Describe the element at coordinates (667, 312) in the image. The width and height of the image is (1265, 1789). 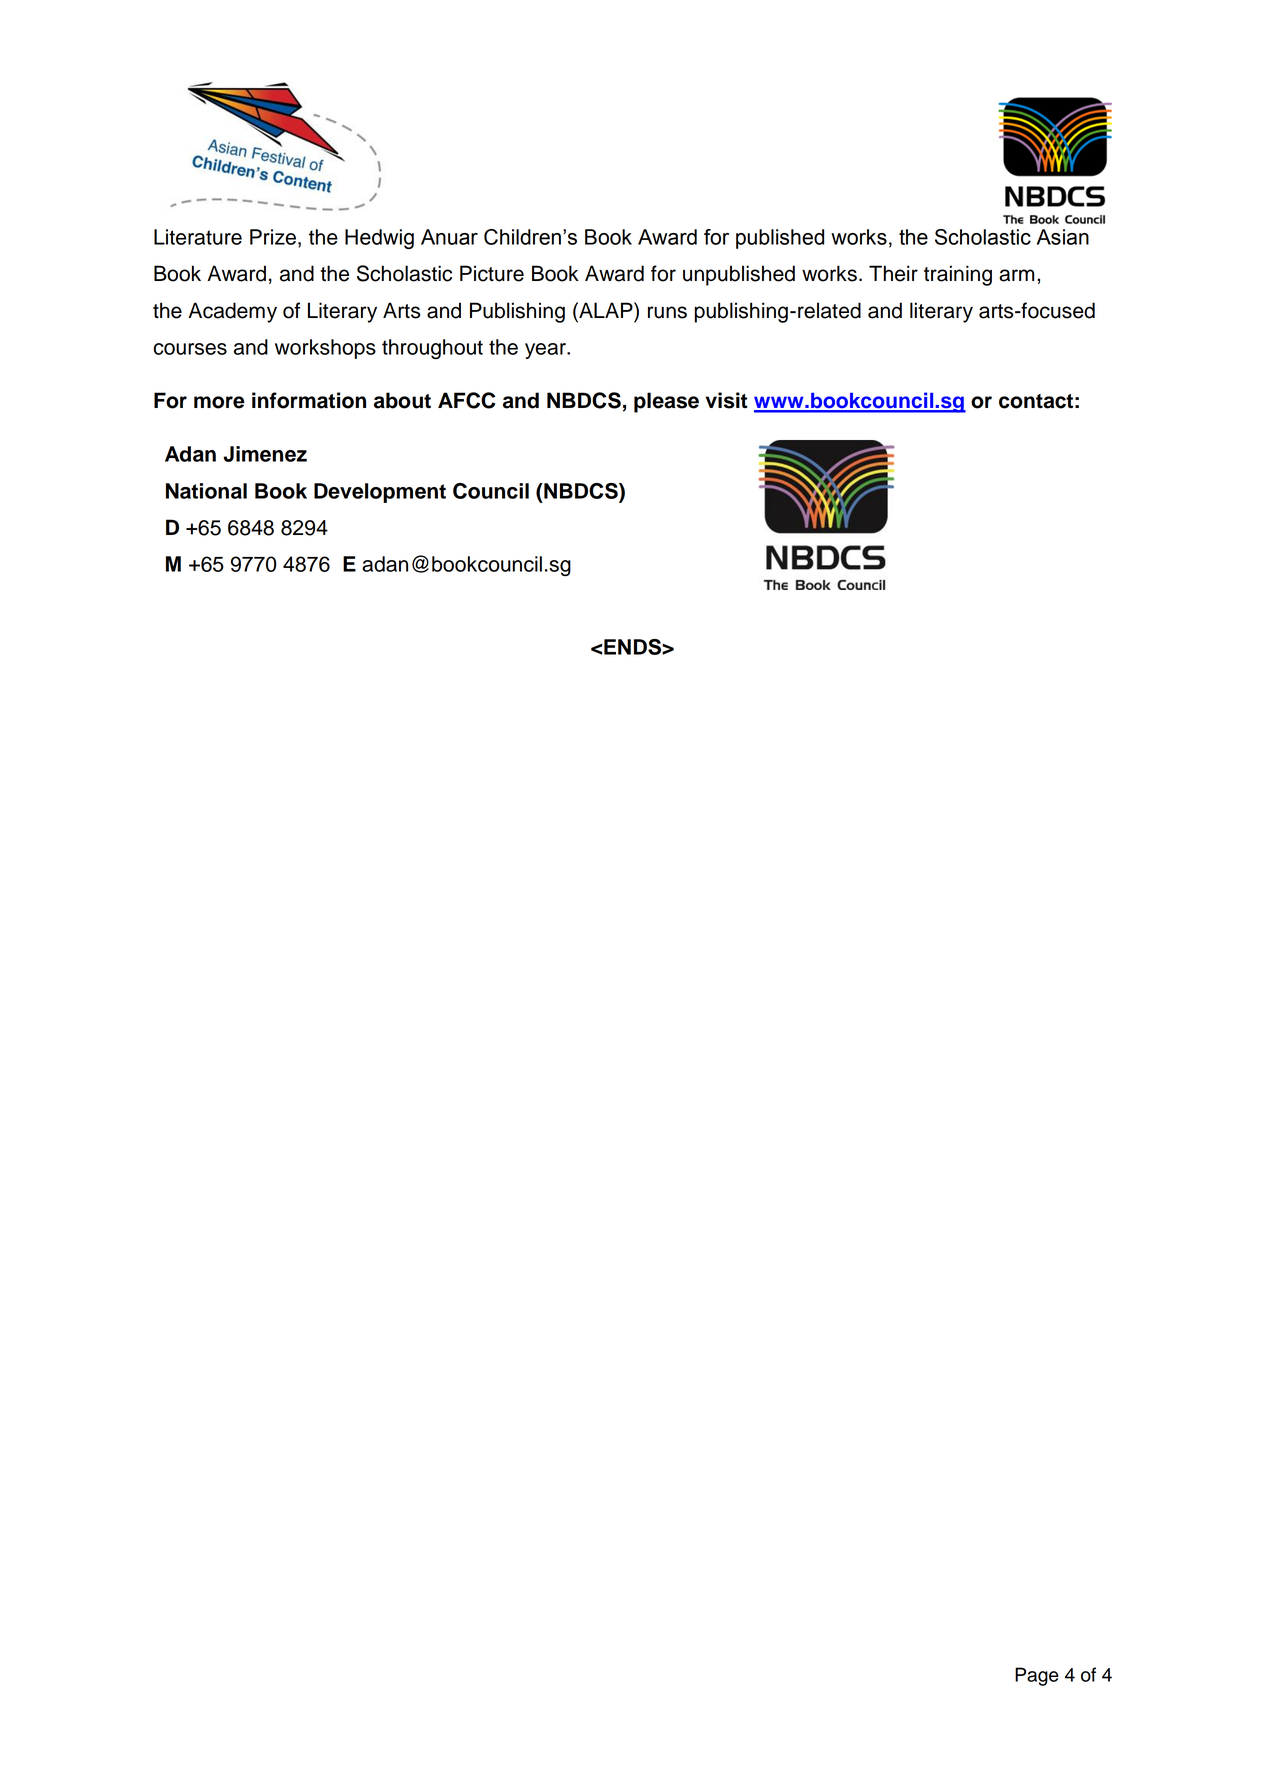
I see `runs` at that location.
